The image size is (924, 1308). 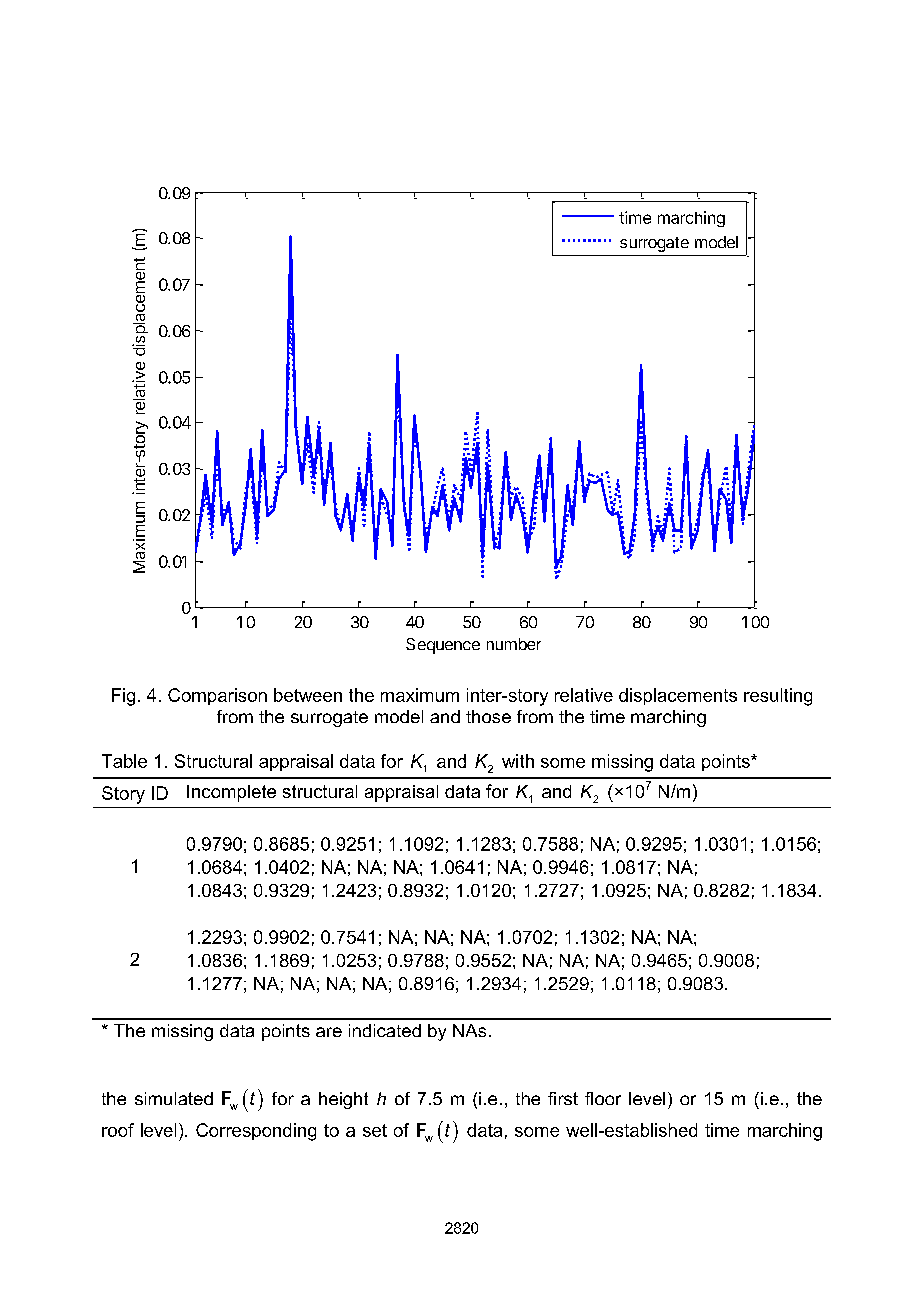 I want to click on Sequence, so click(x=443, y=646).
